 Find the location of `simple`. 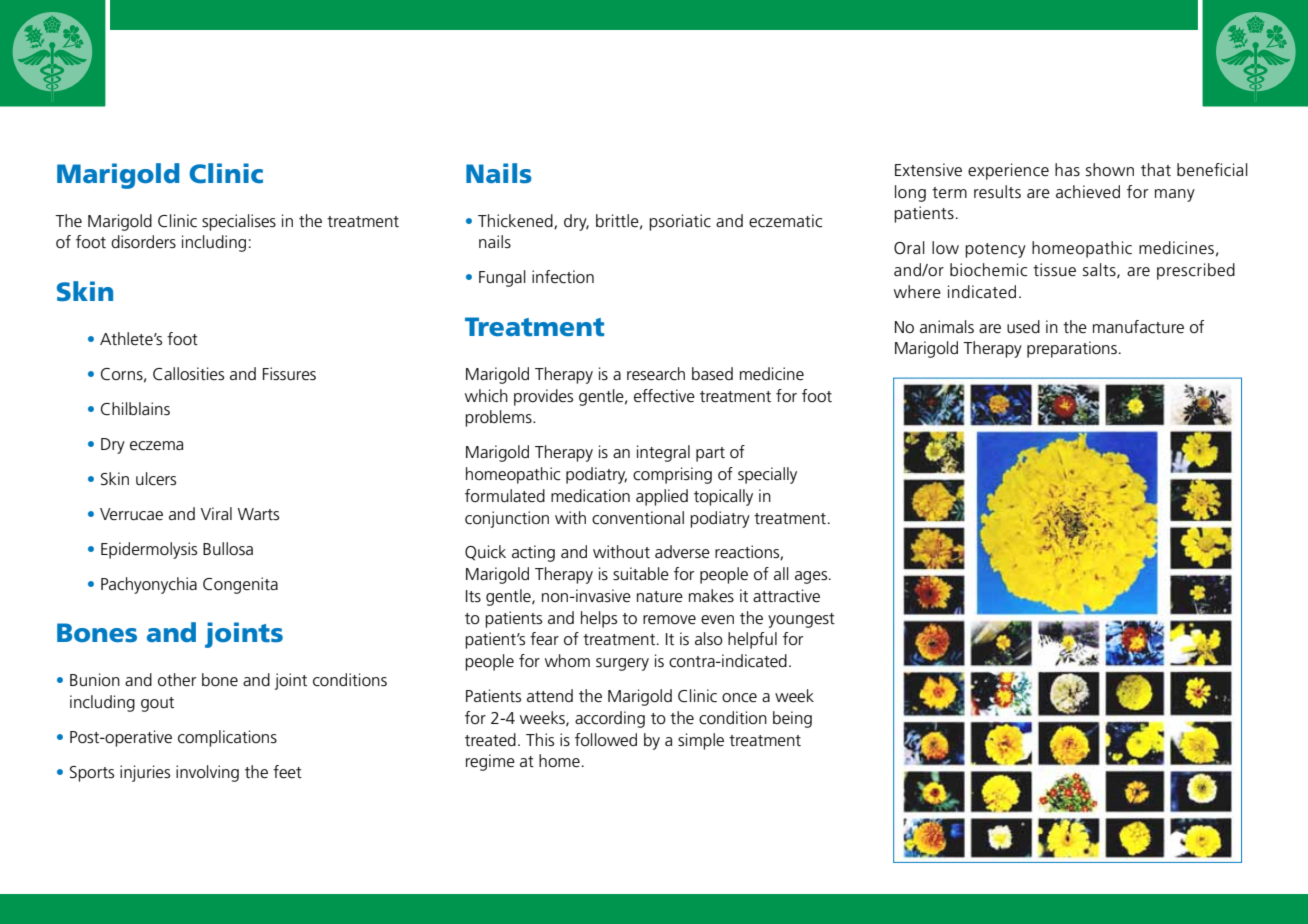

simple is located at coordinates (701, 741).
